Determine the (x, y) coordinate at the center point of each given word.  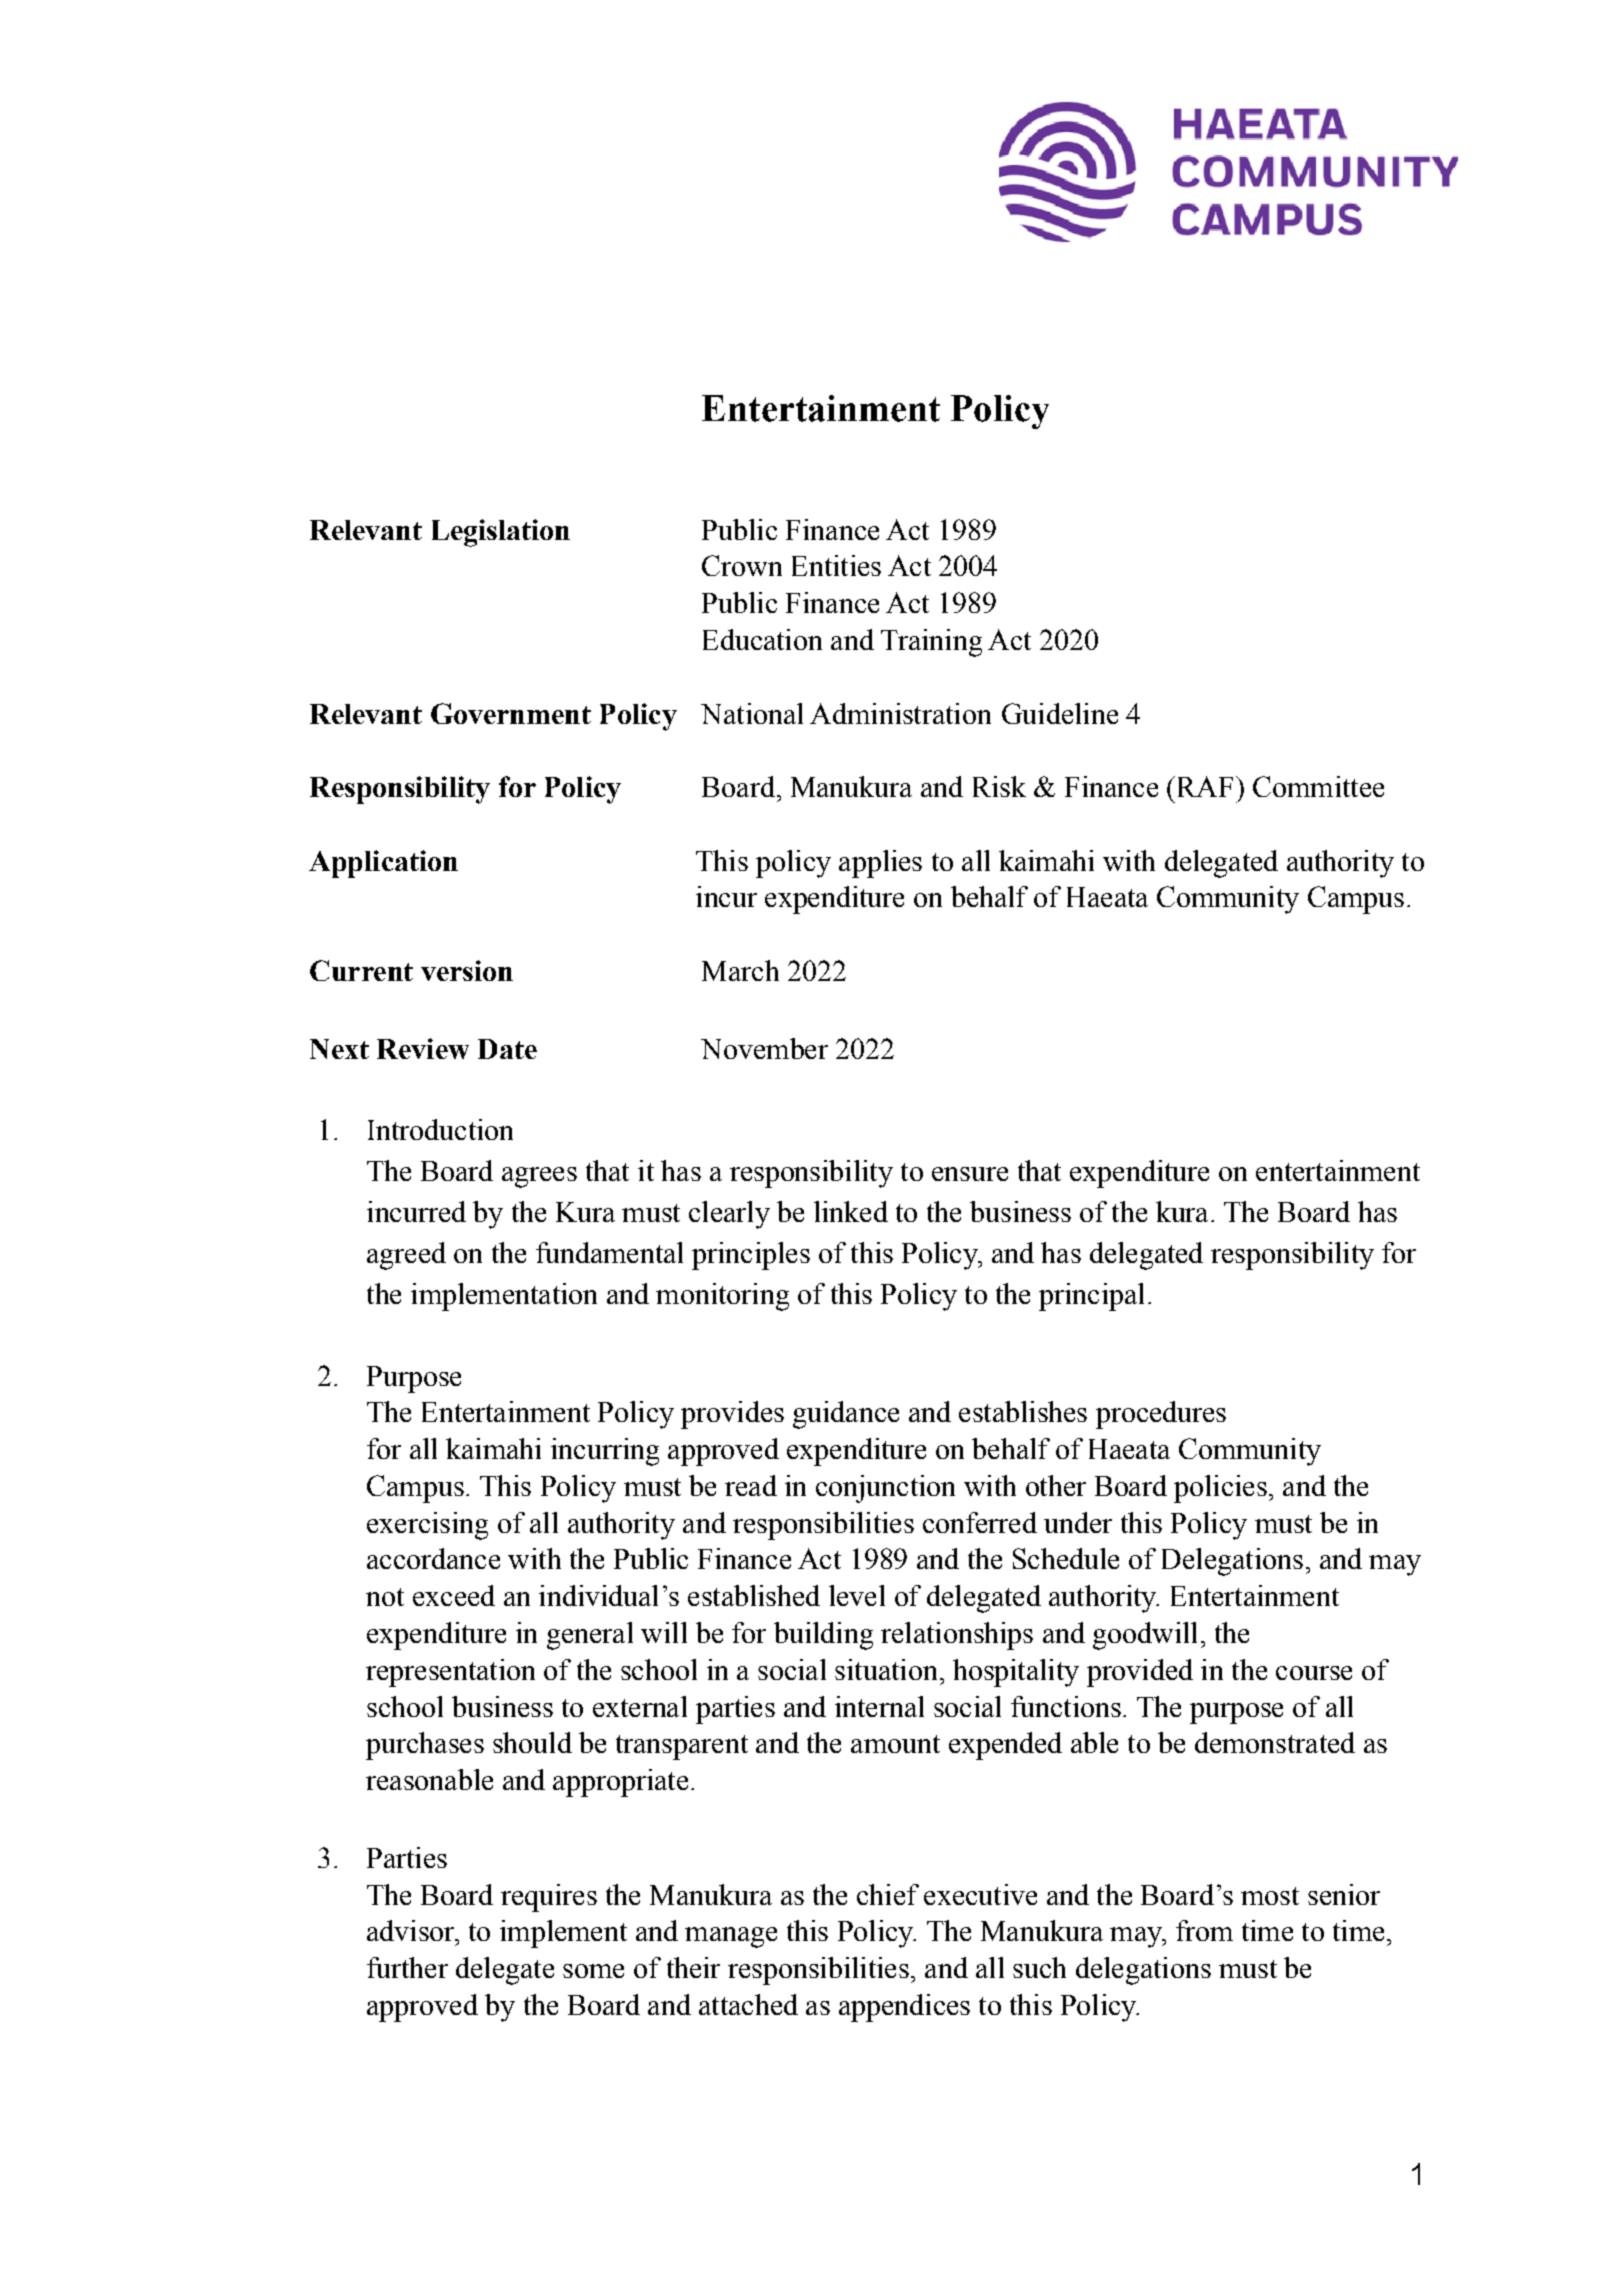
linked (851, 1211)
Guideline (1060, 713)
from (1204, 1930)
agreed (406, 1256)
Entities (836, 565)
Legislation (501, 533)
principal (1091, 1297)
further (407, 1967)
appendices (904, 2008)
